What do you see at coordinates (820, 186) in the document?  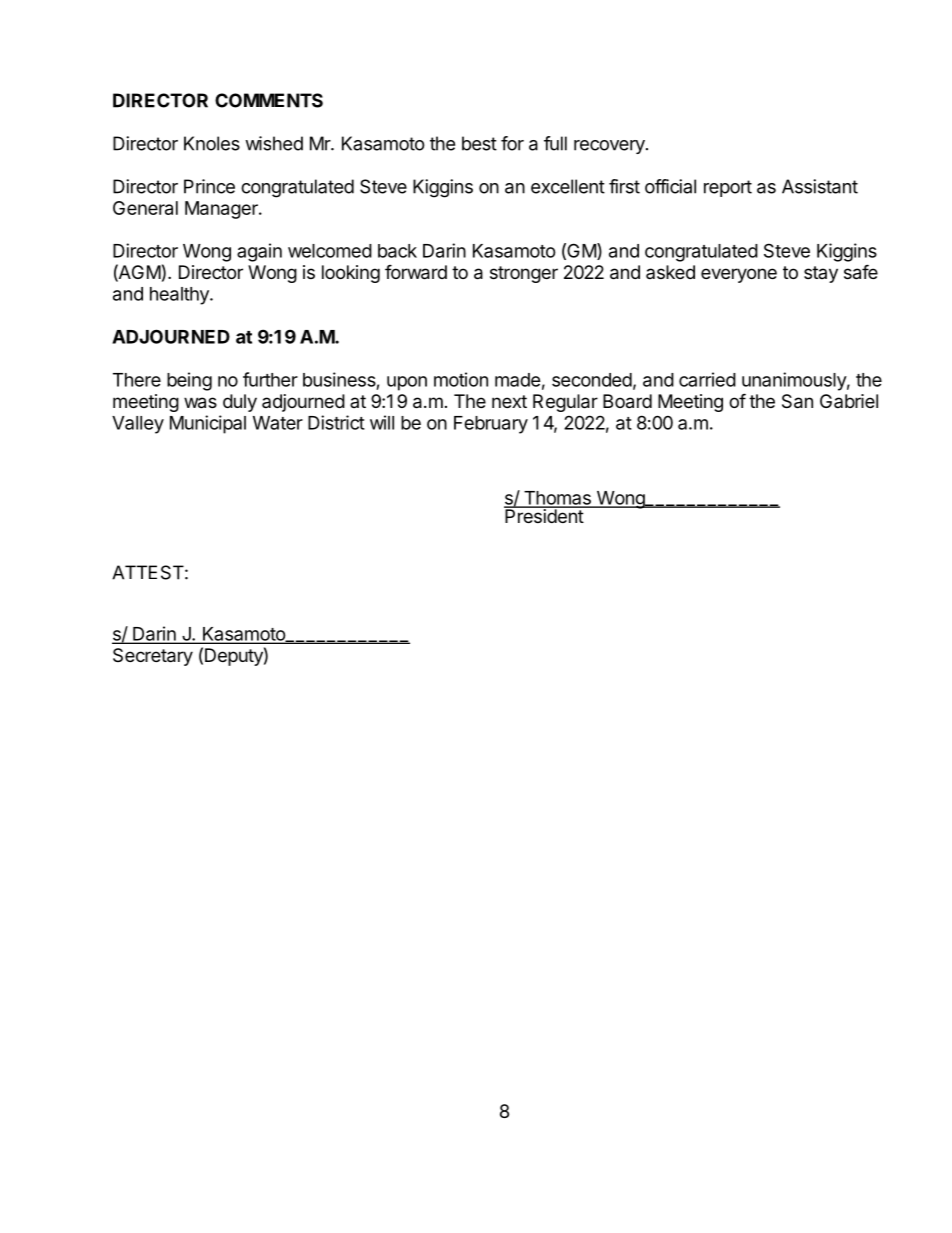 I see `Assistant` at bounding box center [820, 186].
